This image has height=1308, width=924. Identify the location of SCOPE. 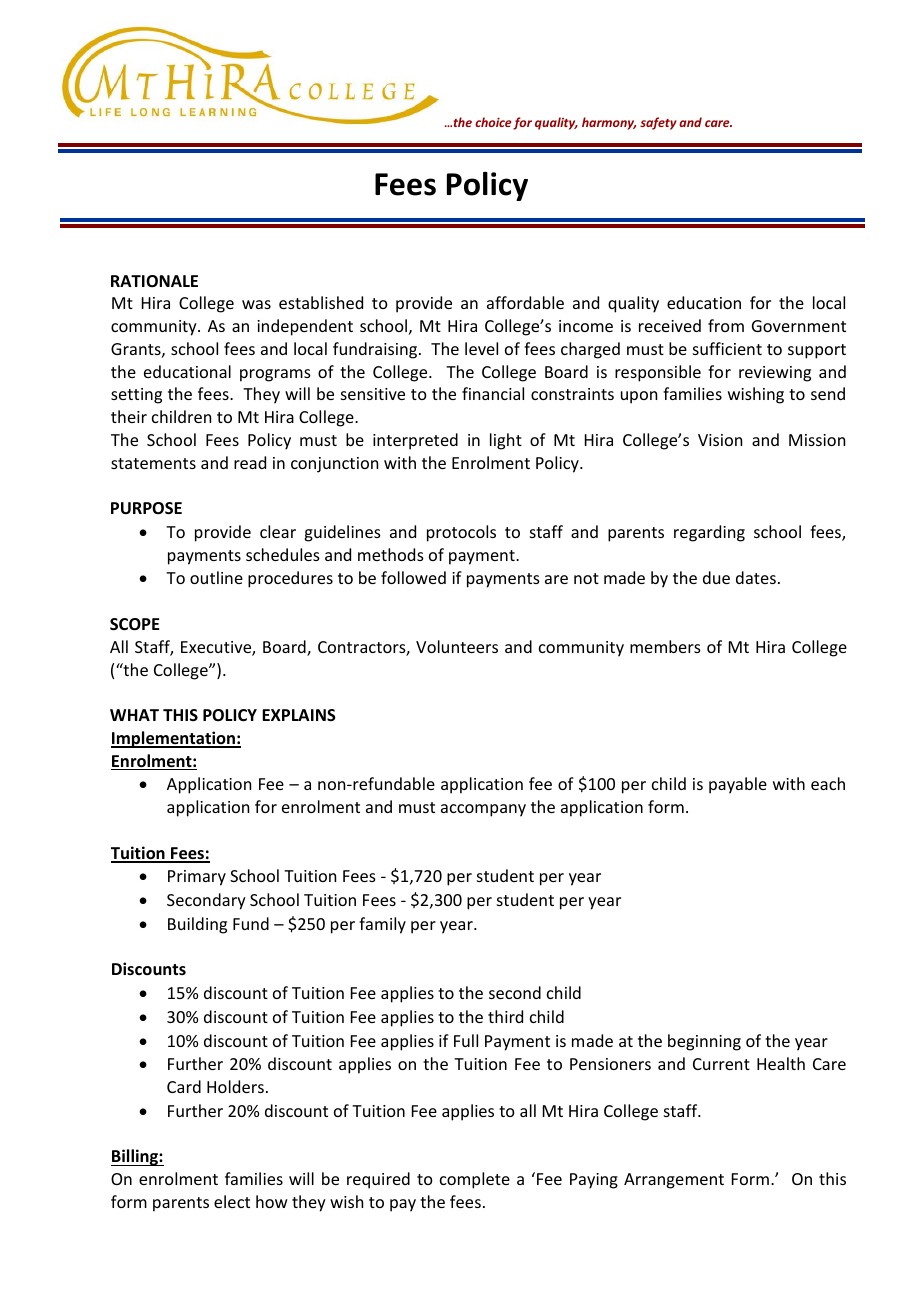
(134, 624).
